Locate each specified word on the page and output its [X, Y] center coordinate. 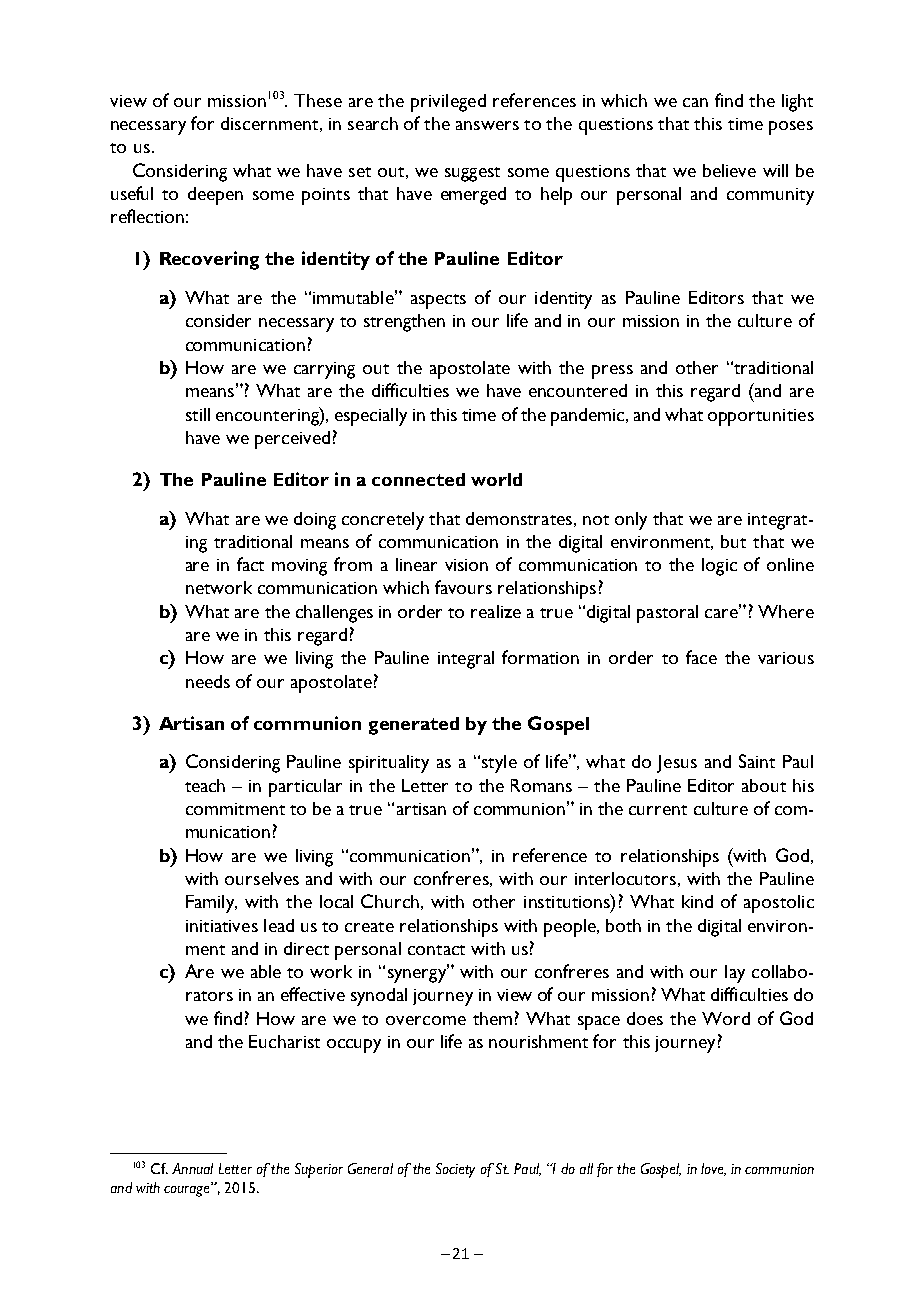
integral [466, 660]
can [695, 102]
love [713, 1169]
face [701, 657]
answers [487, 125]
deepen [215, 196]
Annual [192, 1168]
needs [208, 681]
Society [455, 1170]
